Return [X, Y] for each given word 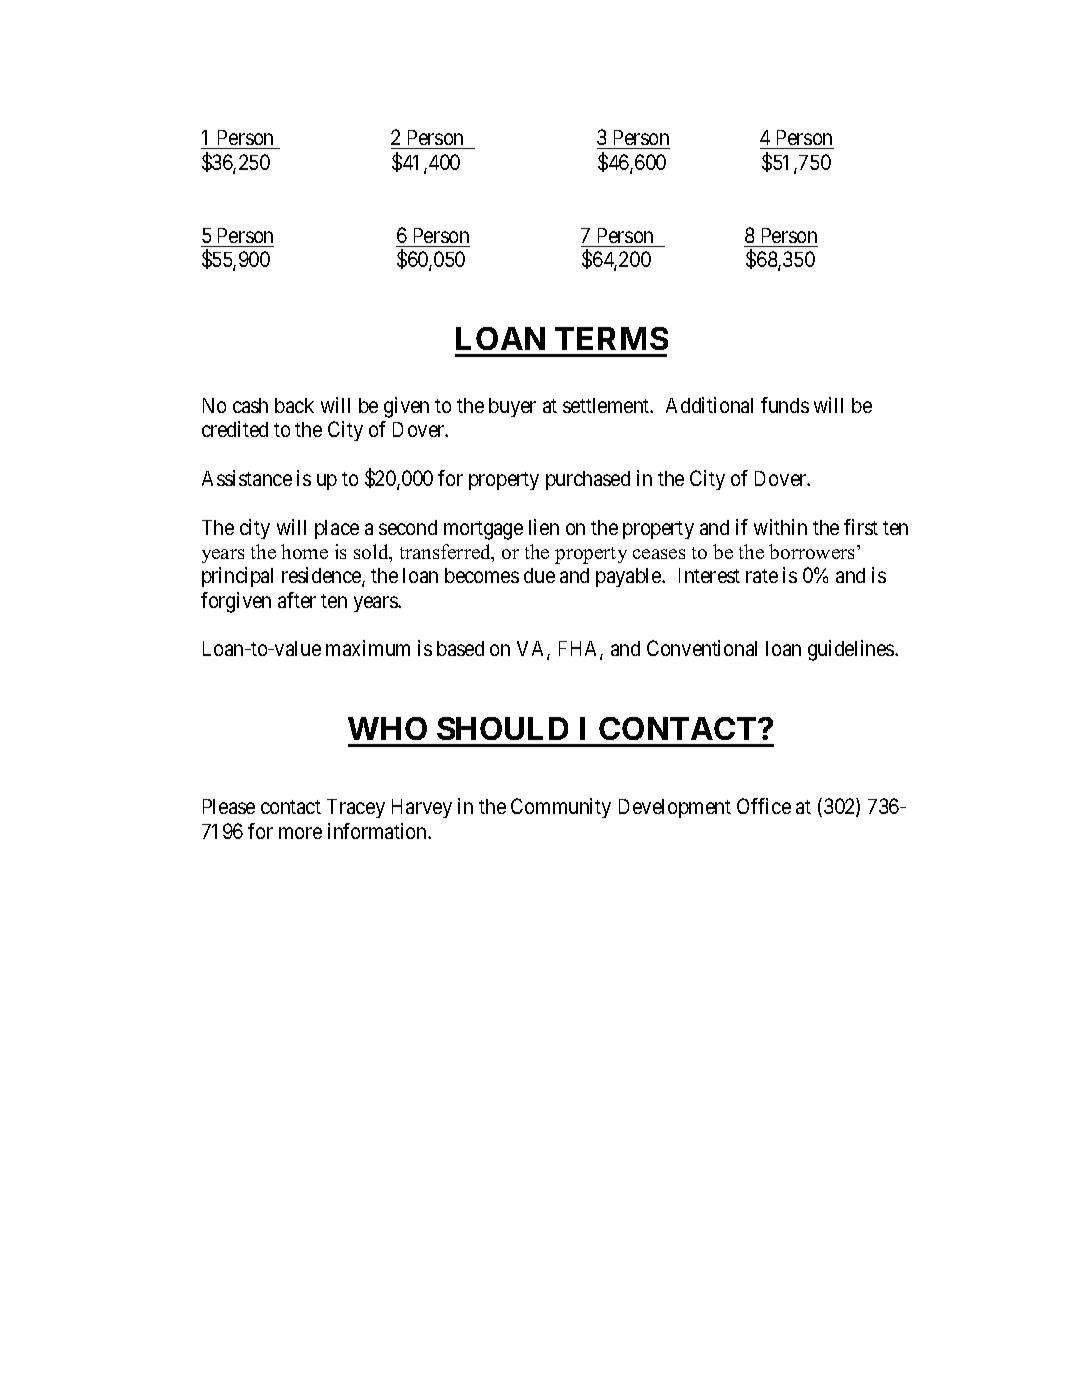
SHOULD [502, 728]
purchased [588, 480]
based [460, 648]
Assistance [247, 478]
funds [785, 405]
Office [764, 806]
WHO [387, 728]
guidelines [852, 650]
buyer [512, 407]
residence [322, 577]
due [539, 575]
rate [762, 576]
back [294, 405]
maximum [368, 648]
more [300, 833]
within [780, 527]
